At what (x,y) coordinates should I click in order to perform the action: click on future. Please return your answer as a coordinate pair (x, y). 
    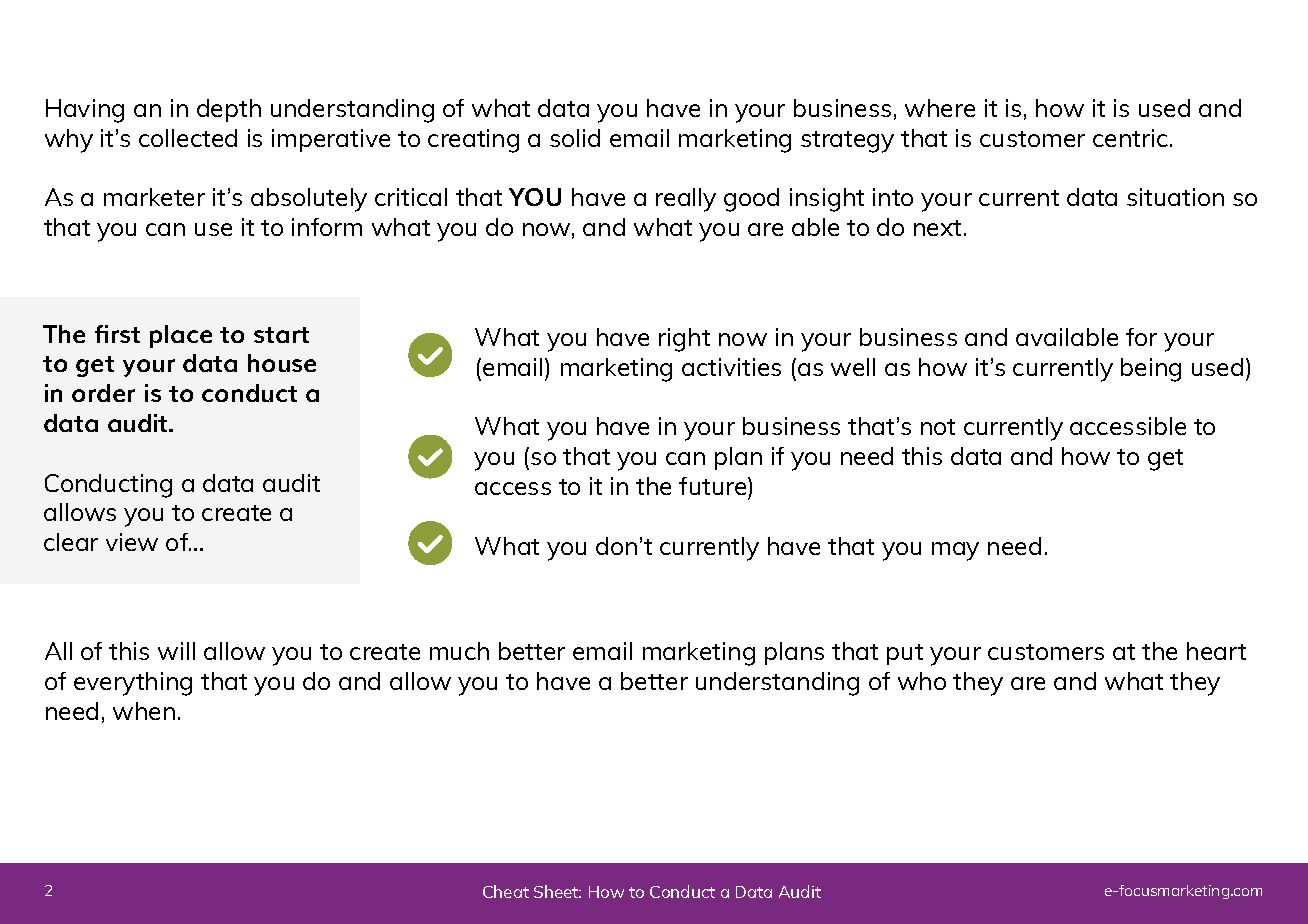
    Looking at the image, I should click on (714, 486).
